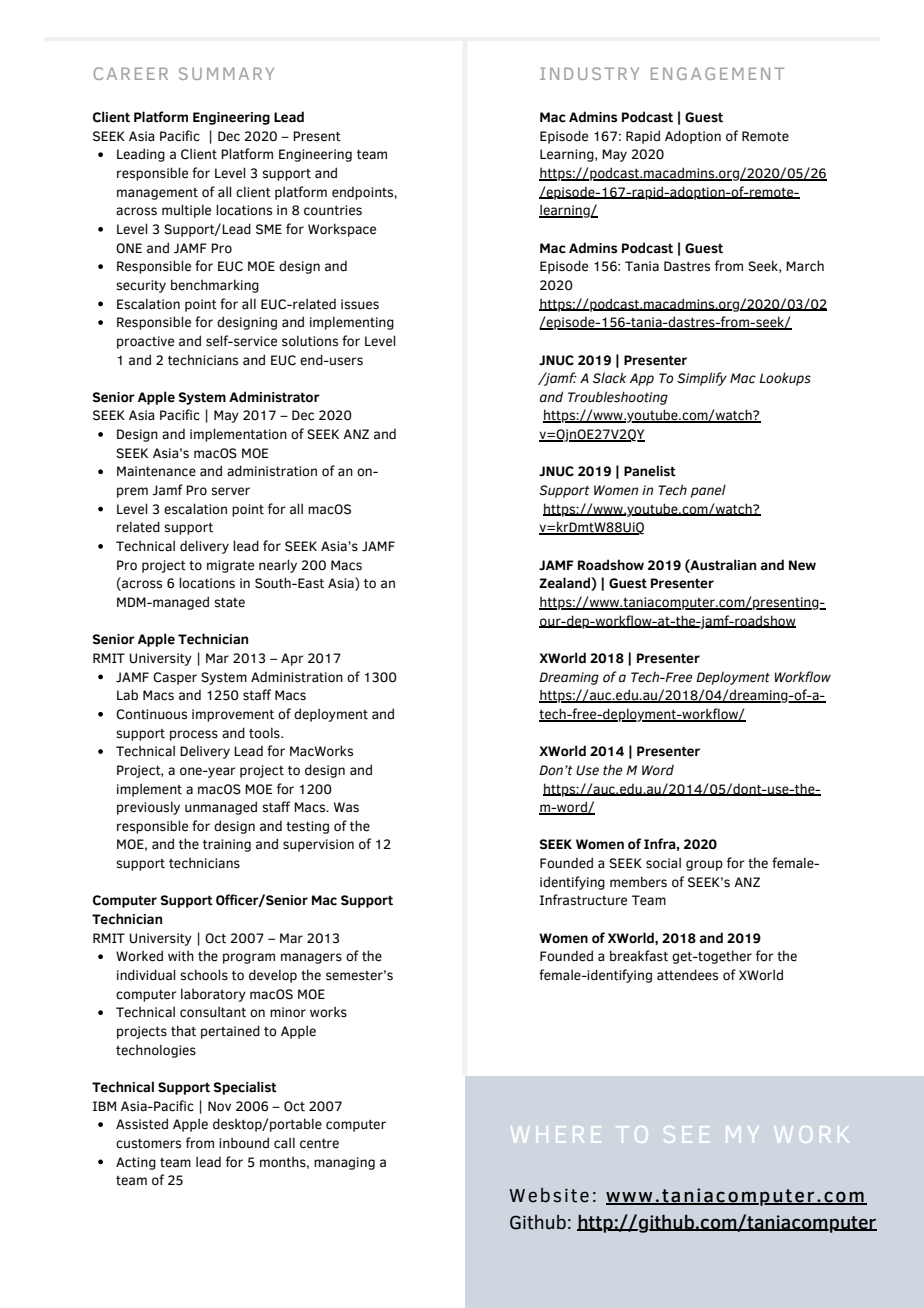 The height and width of the screenshot is (1308, 924). What do you see at coordinates (344, 1163) in the screenshot?
I see `managing` at bounding box center [344, 1163].
